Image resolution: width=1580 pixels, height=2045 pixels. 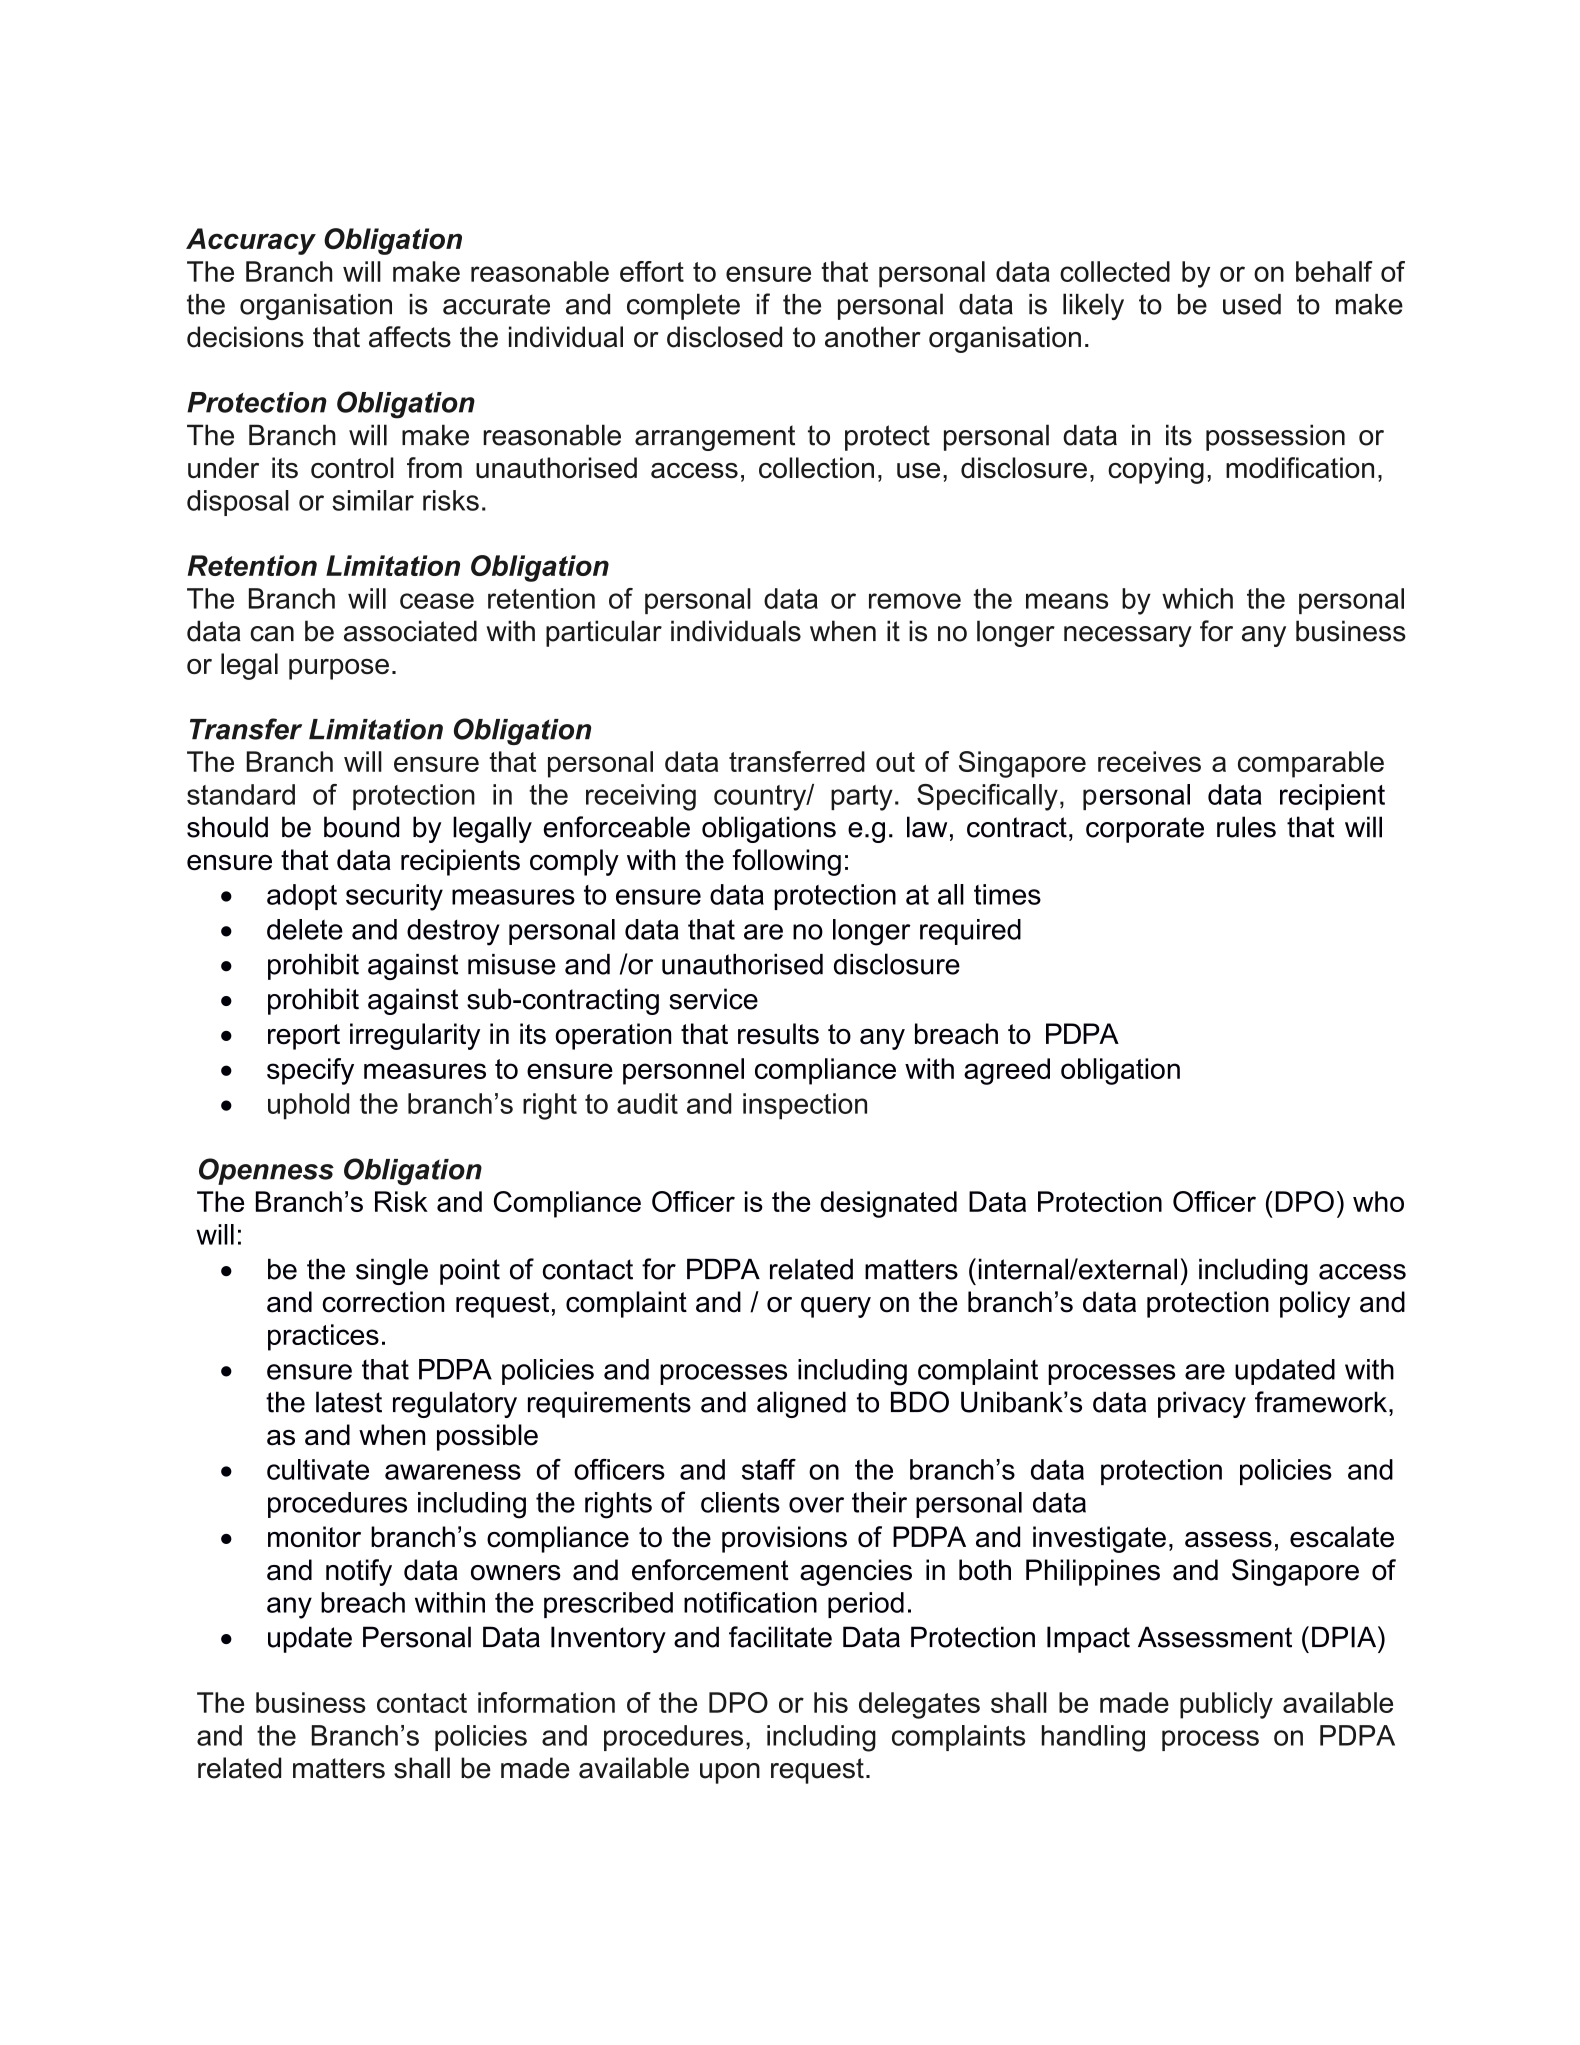 What do you see at coordinates (1197, 598) in the screenshot?
I see `which` at bounding box center [1197, 598].
